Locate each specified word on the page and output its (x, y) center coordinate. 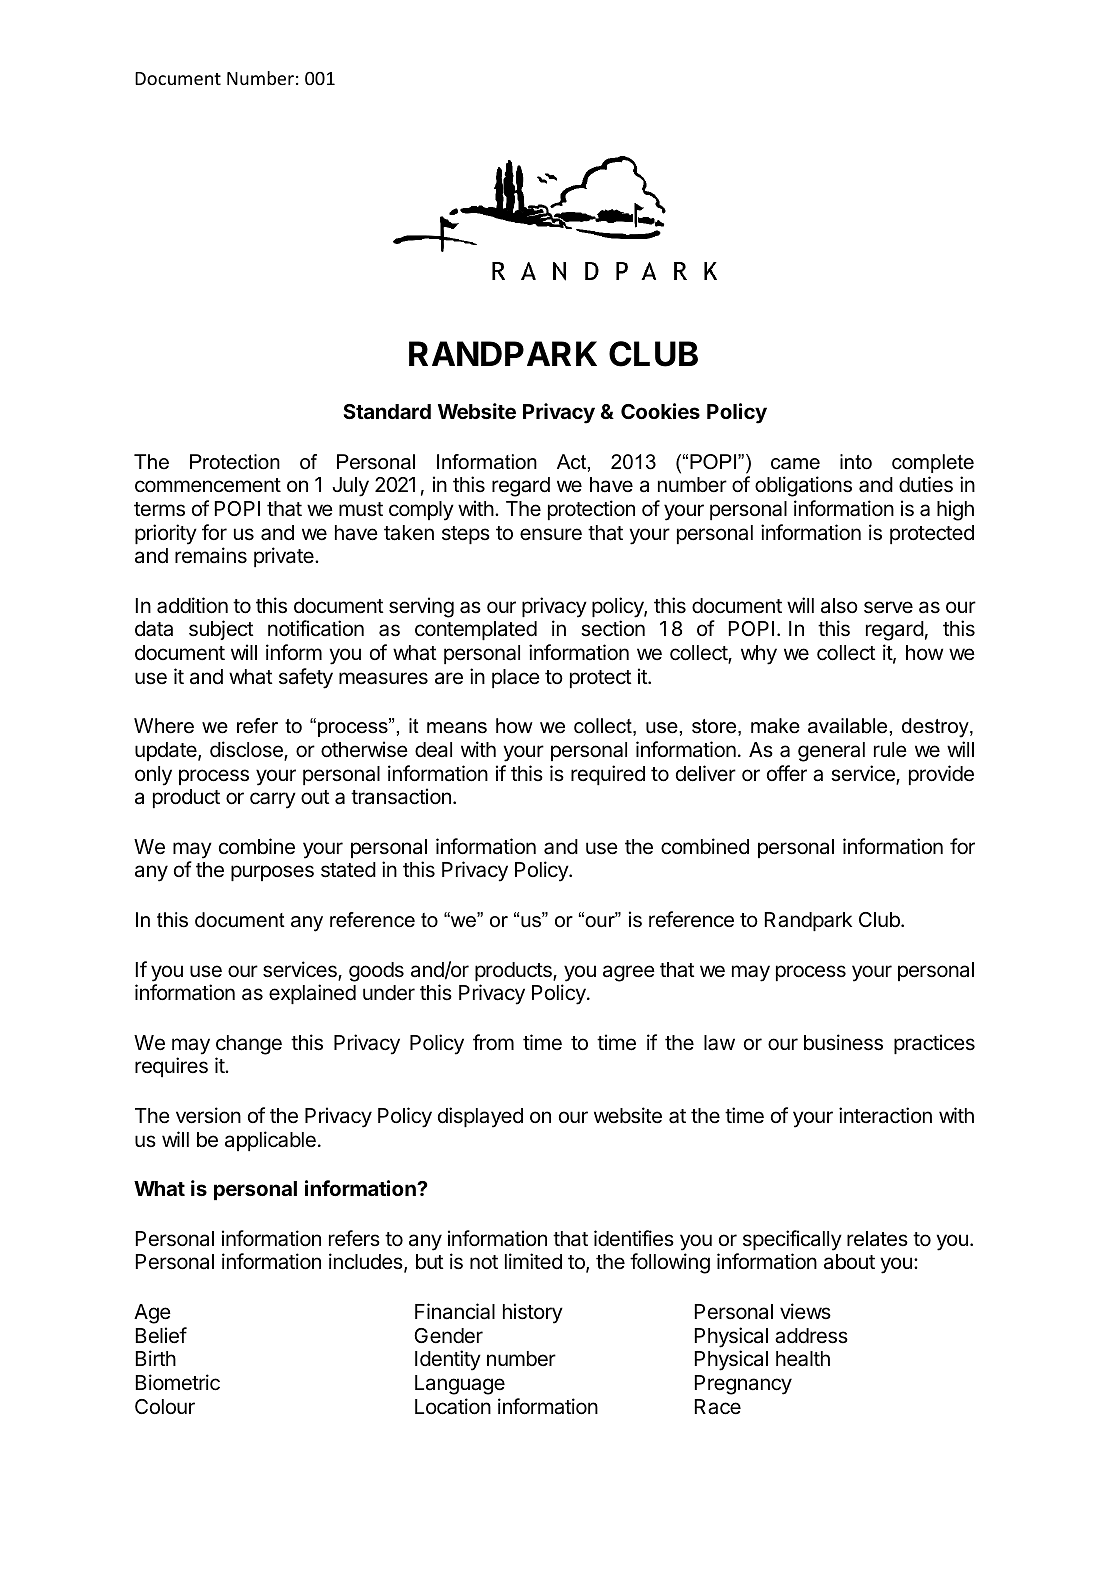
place (516, 678)
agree (629, 973)
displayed (480, 1117)
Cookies (660, 411)
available (847, 726)
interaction (885, 1115)
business (843, 1042)
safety (306, 678)
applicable (270, 1141)
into (856, 462)
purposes (272, 873)
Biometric (178, 1382)
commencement (208, 485)
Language (460, 1385)
